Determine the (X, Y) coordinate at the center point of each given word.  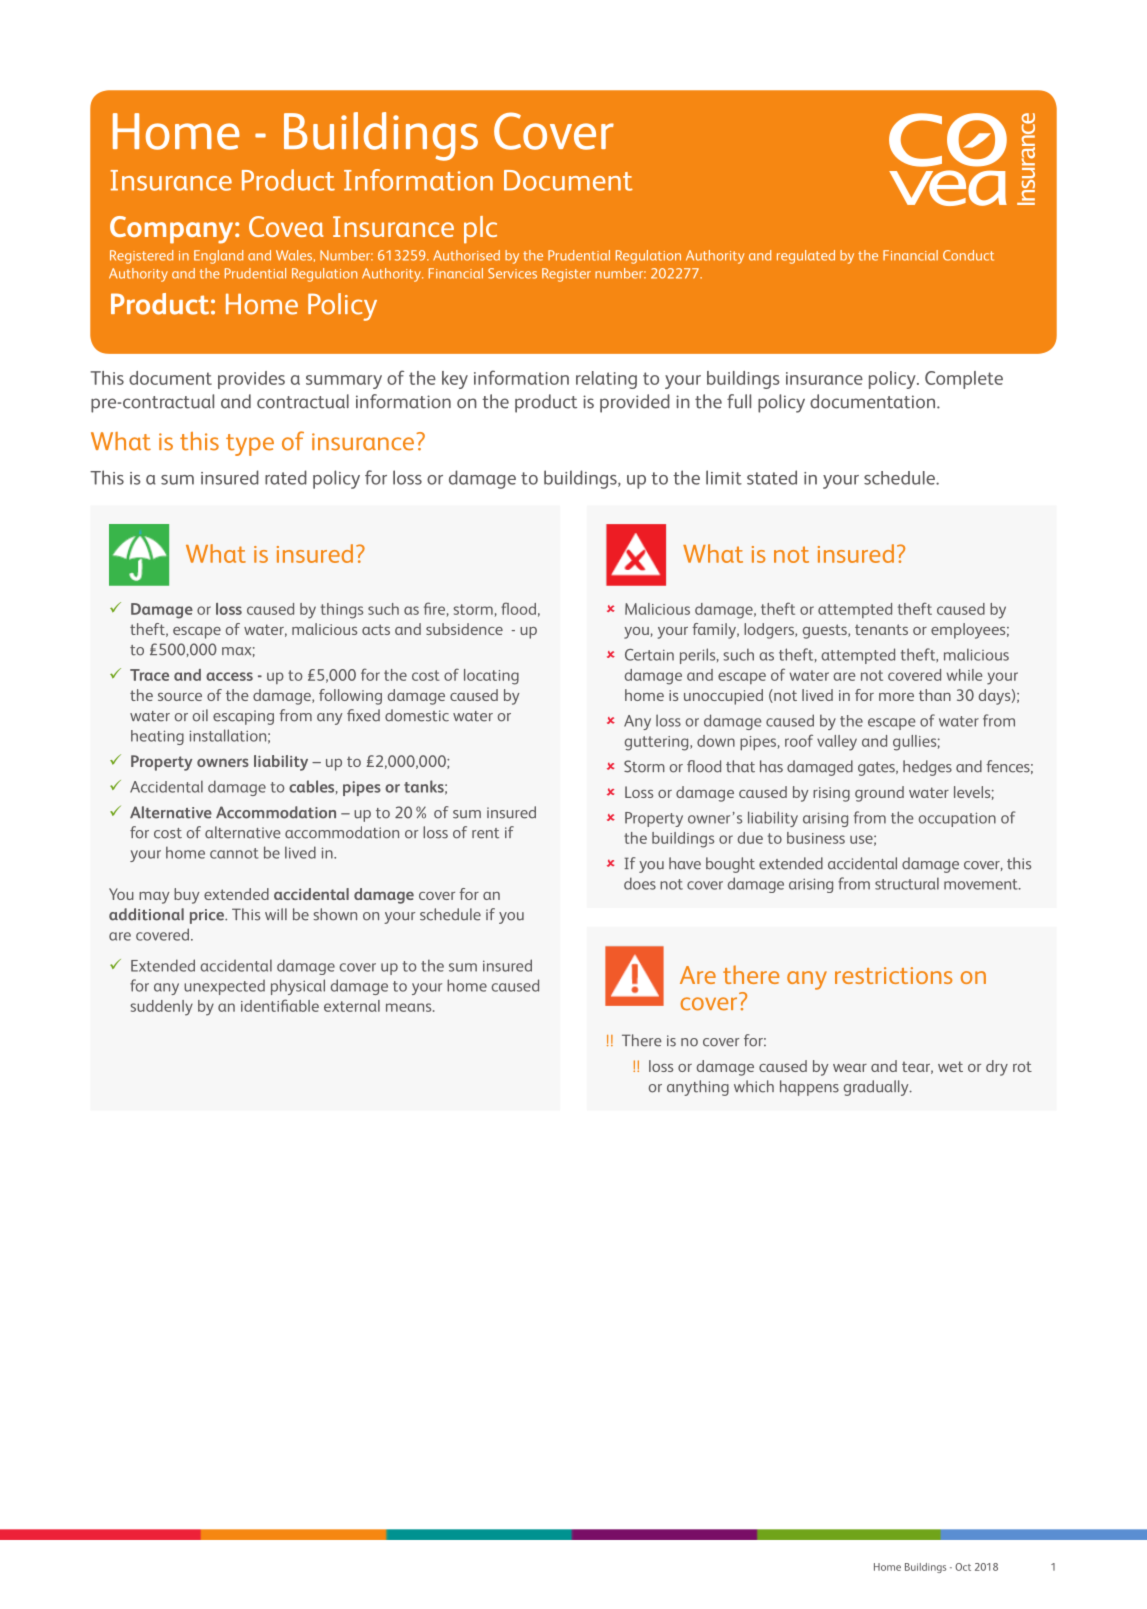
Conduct (968, 255)
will (276, 914)
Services (512, 273)
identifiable (280, 1005)
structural (907, 883)
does (640, 883)
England (218, 257)
